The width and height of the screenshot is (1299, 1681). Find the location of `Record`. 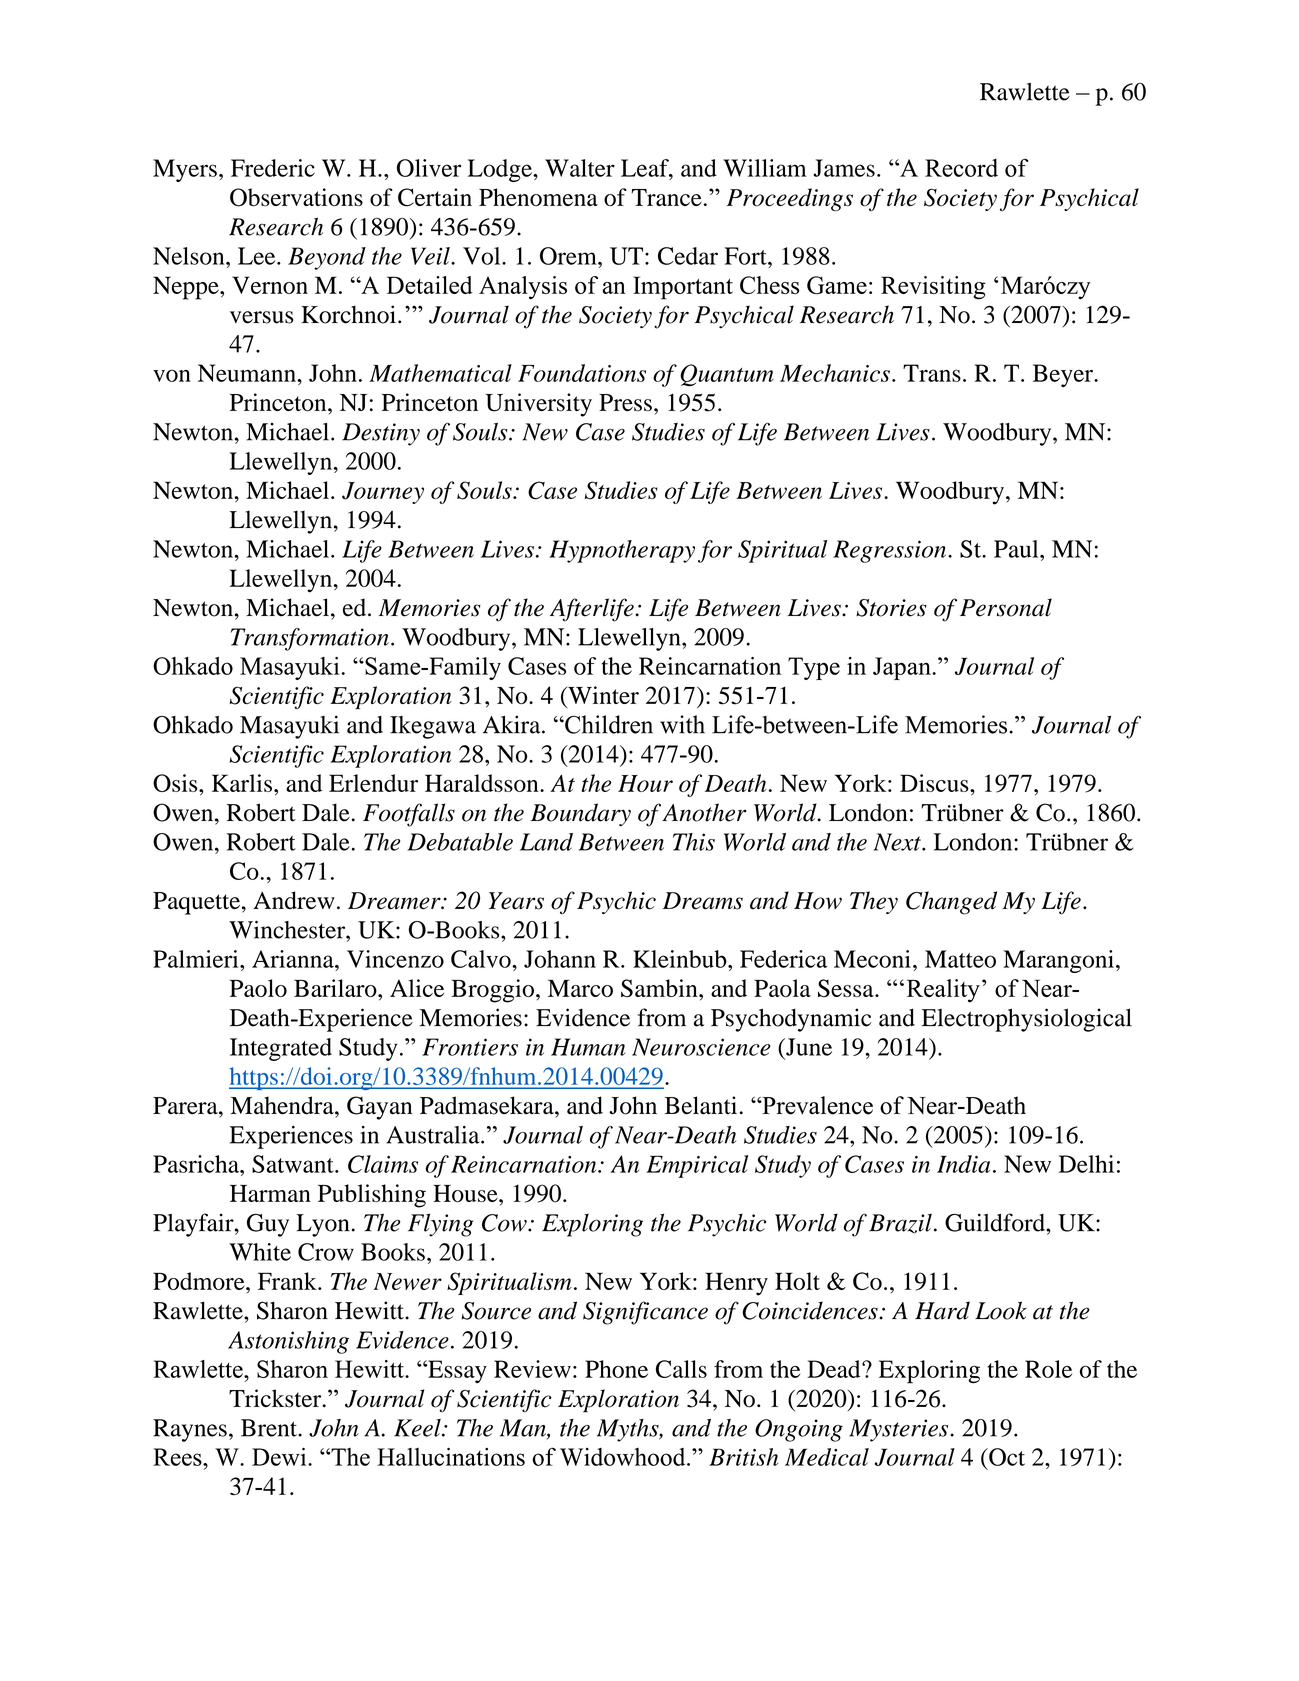

Record is located at coordinates (961, 168).
